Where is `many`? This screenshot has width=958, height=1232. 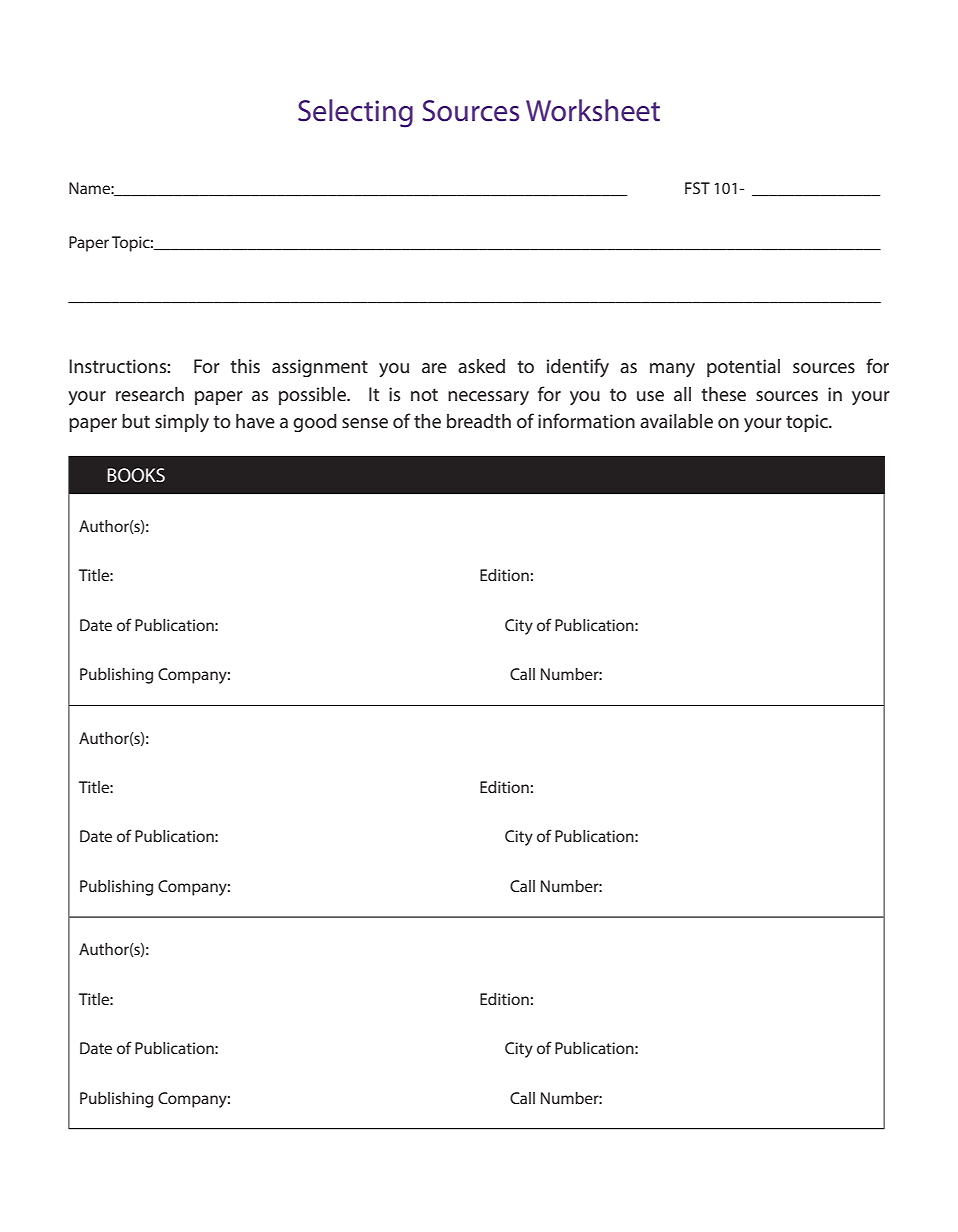 many is located at coordinates (672, 370).
